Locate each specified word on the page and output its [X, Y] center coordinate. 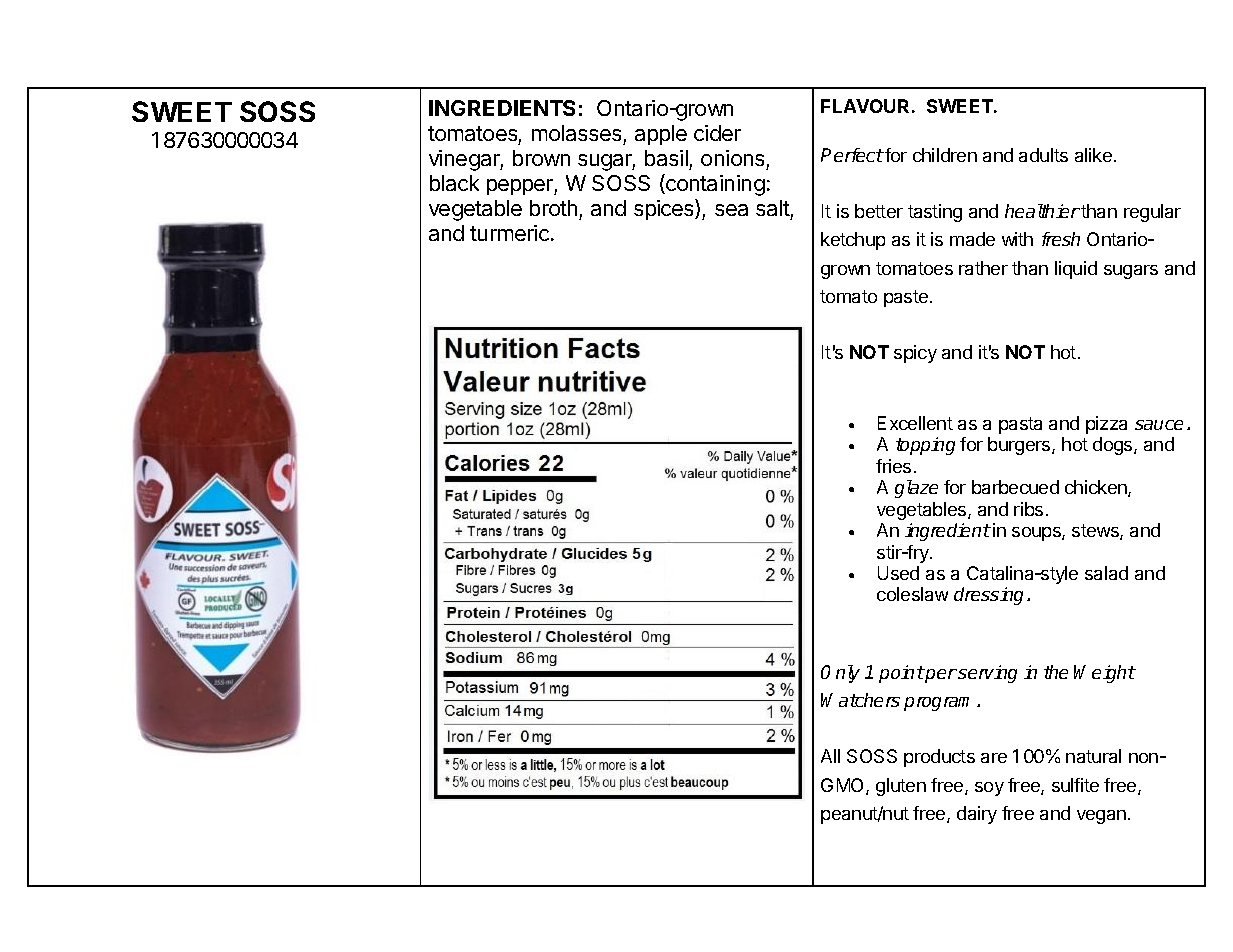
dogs [1114, 446]
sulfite [1075, 785]
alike [1093, 155]
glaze [916, 489]
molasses [576, 133]
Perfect [852, 155]
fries [893, 466]
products [939, 758]
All [830, 756]
